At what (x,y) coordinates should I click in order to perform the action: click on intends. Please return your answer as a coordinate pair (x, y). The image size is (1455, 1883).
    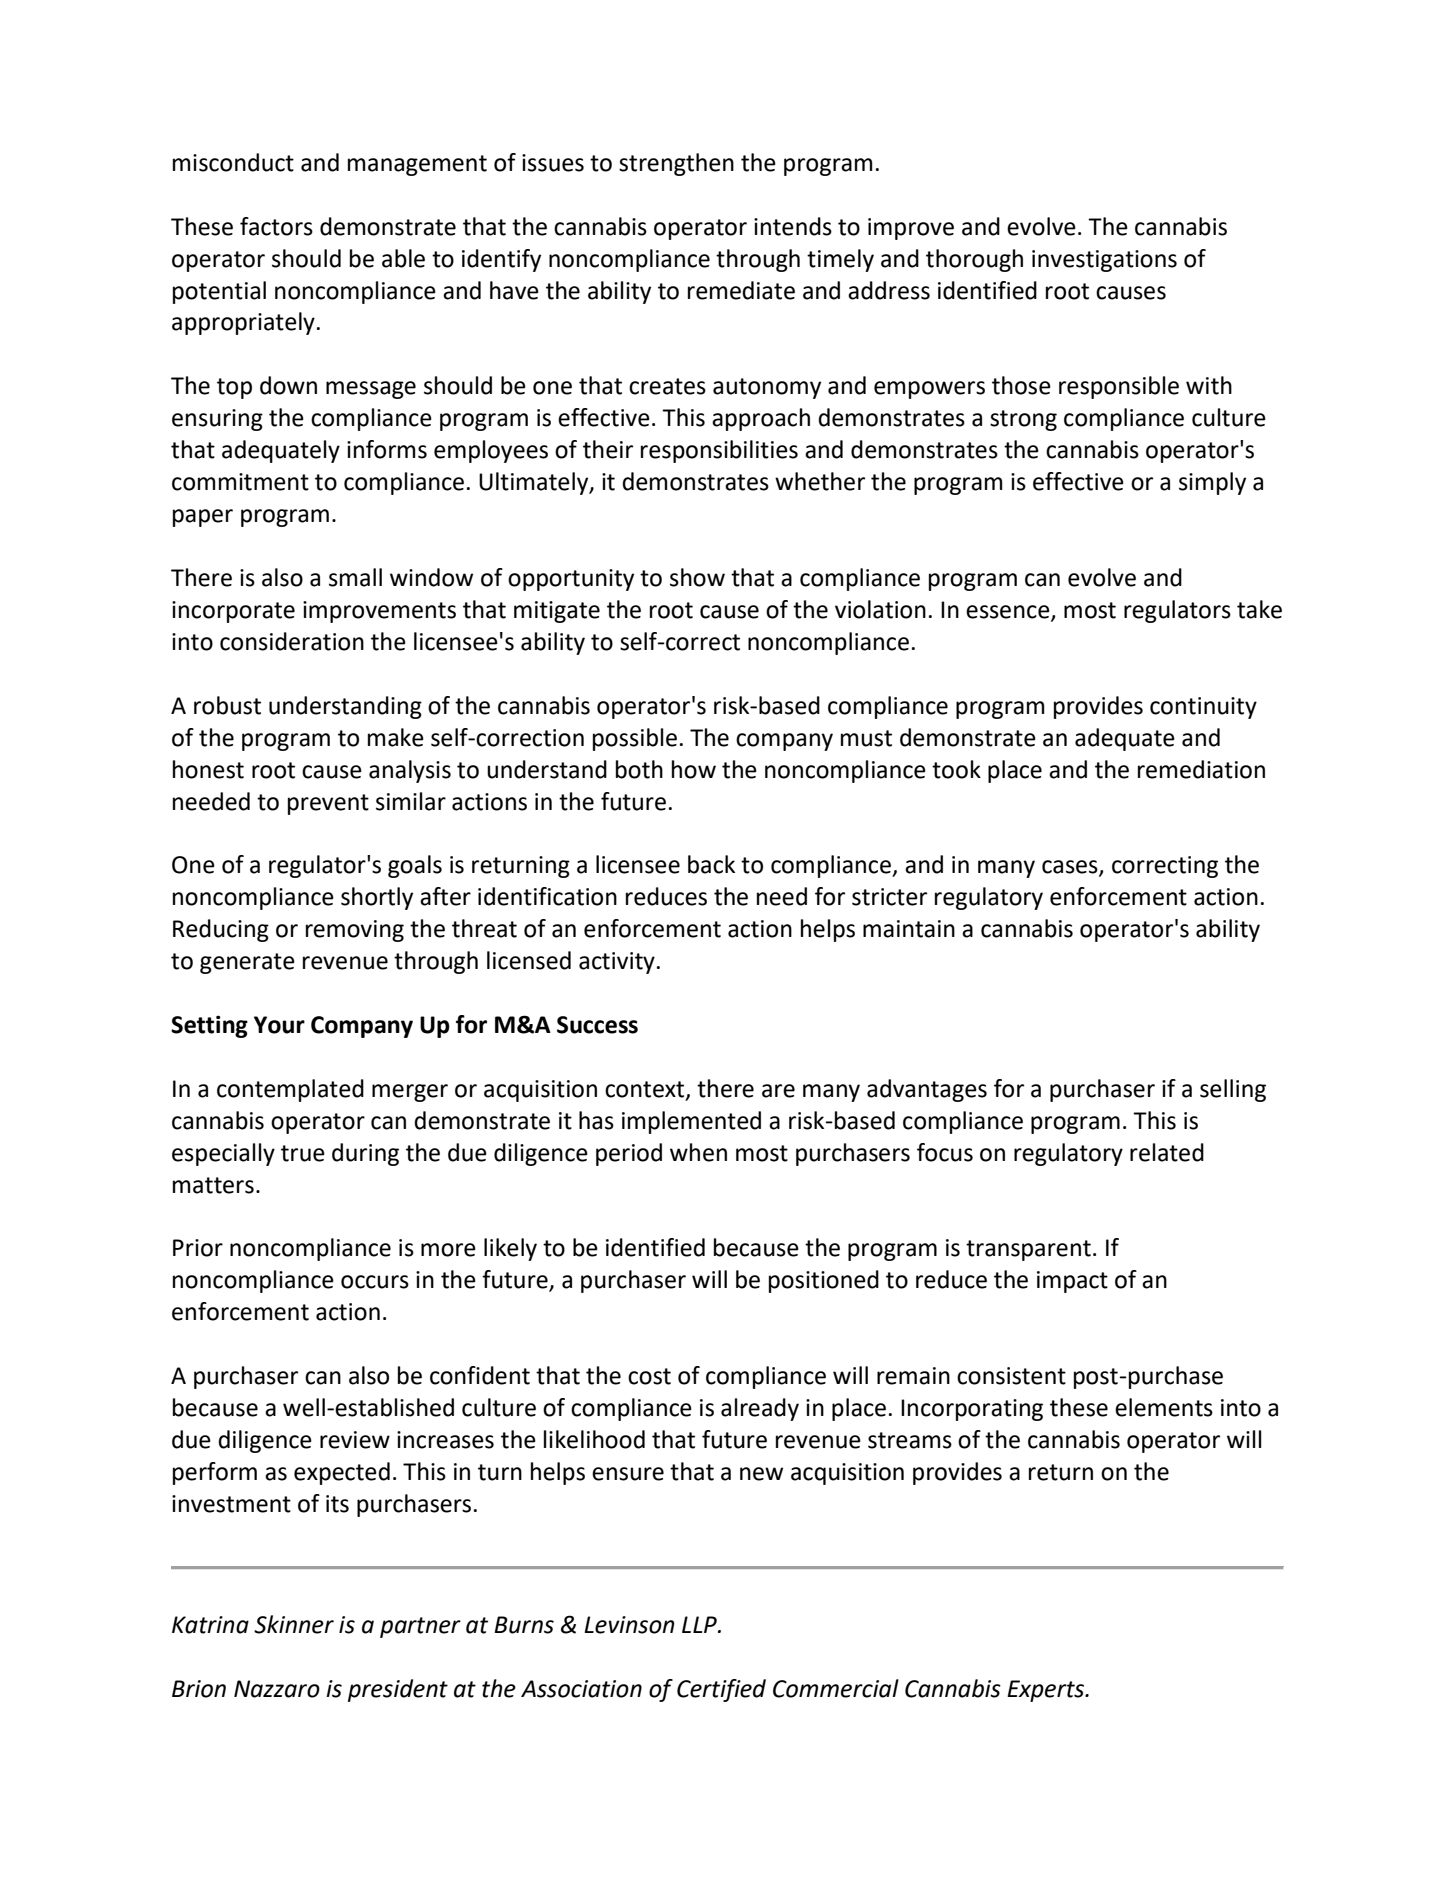
    Looking at the image, I should click on (793, 226).
